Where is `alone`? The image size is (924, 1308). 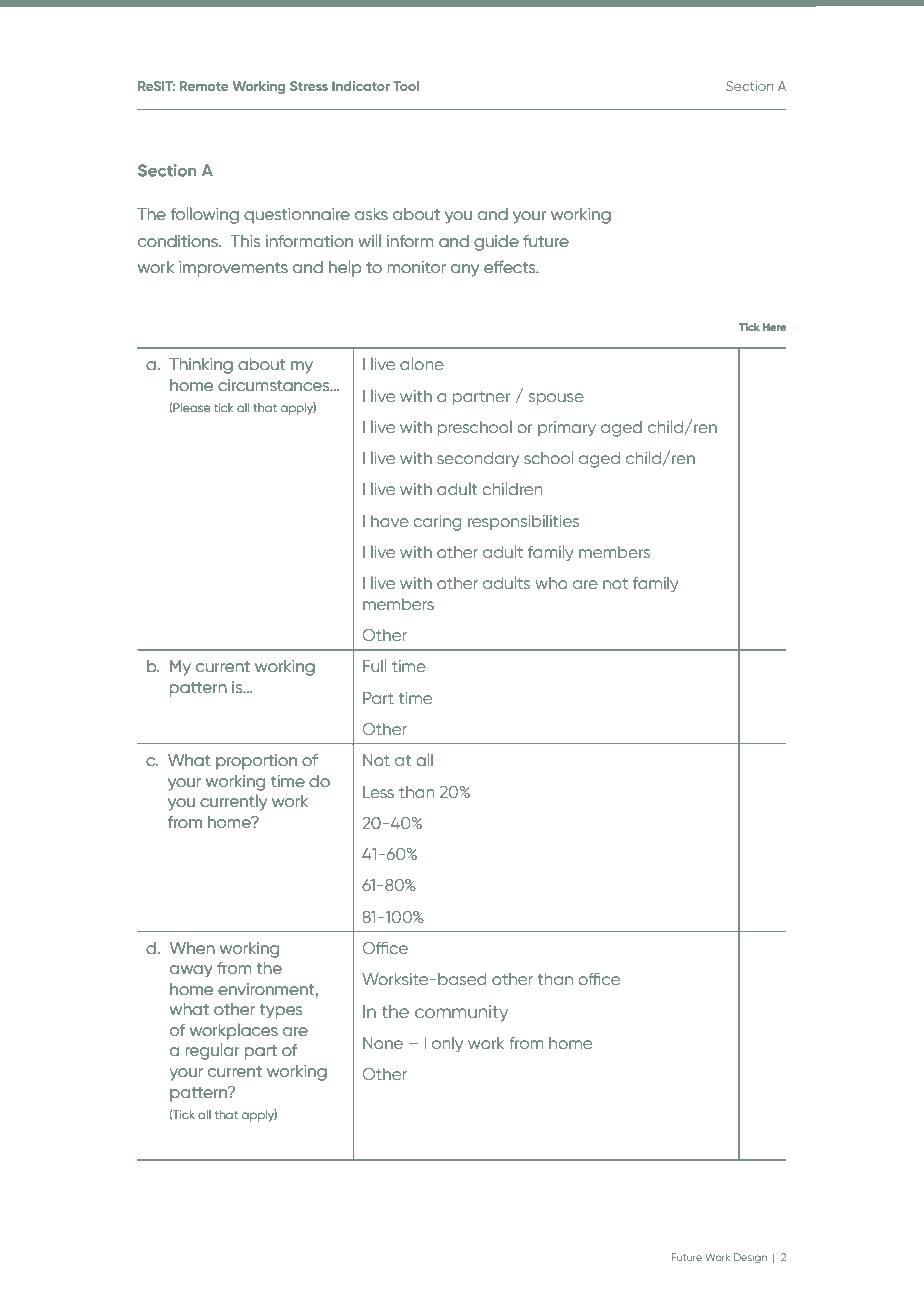
alone is located at coordinates (422, 363).
